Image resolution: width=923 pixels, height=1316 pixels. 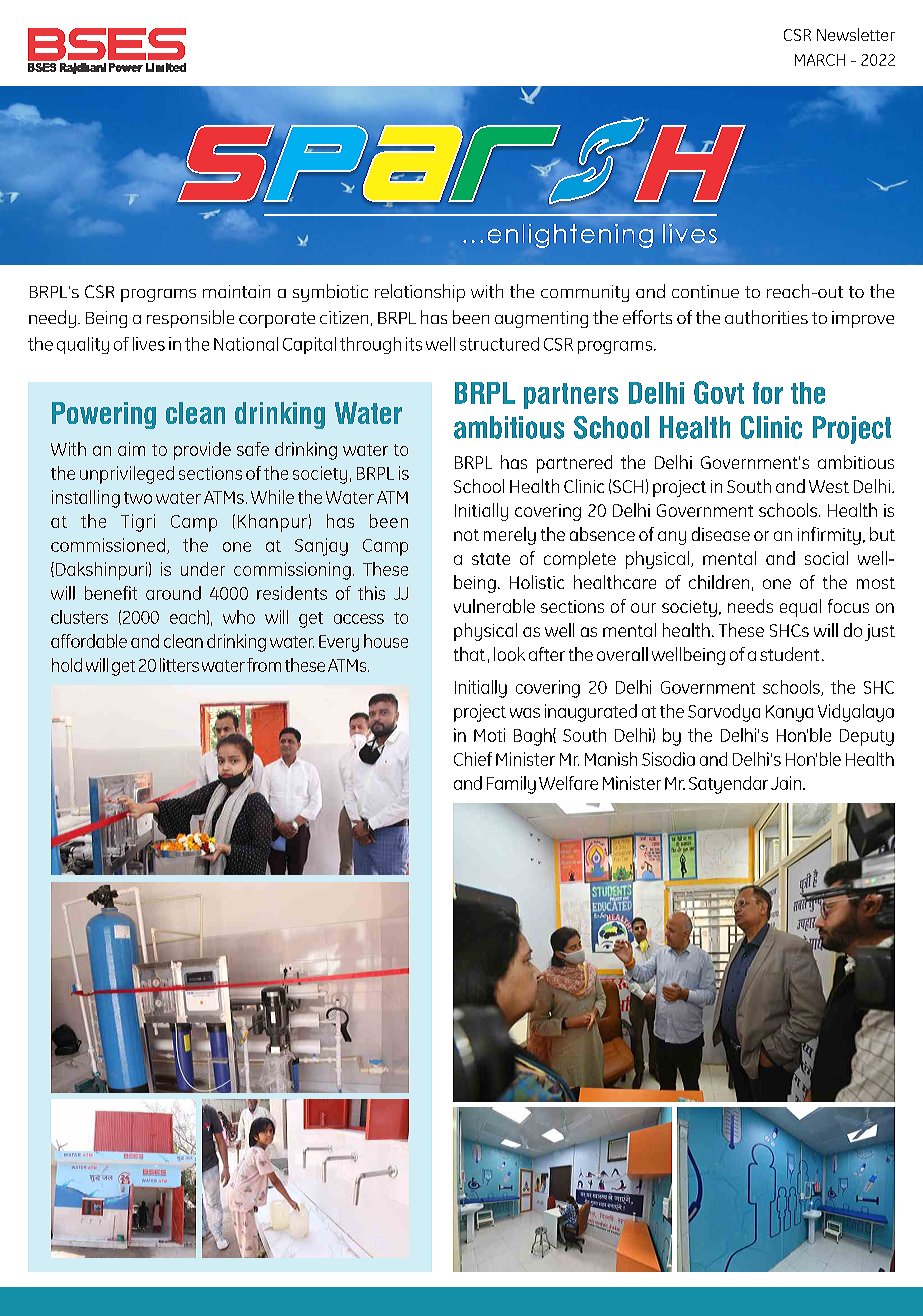 I want to click on responsible, so click(x=190, y=319).
